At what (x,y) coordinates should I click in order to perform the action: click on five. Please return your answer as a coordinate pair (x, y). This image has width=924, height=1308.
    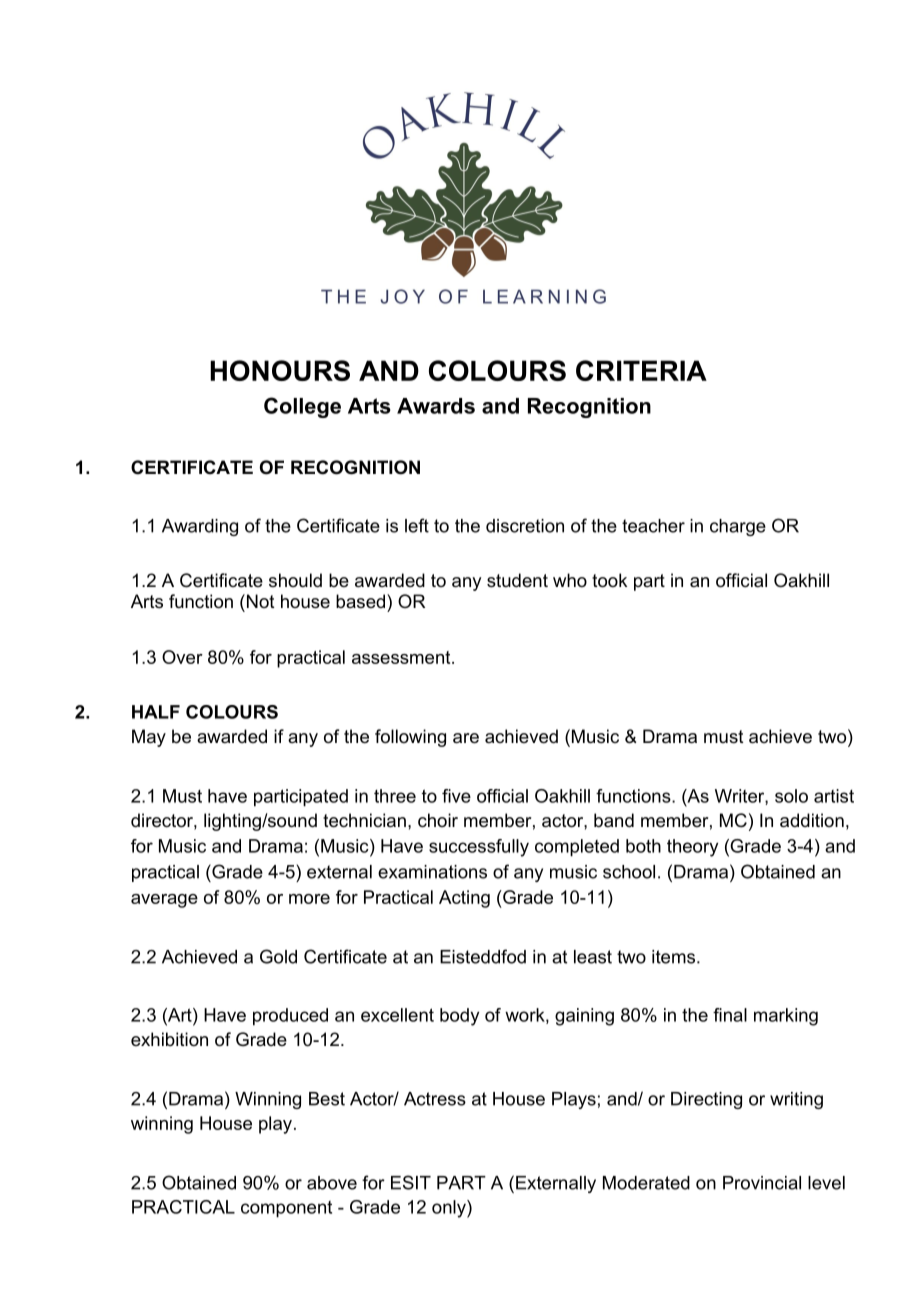
    Looking at the image, I should click on (456, 796).
